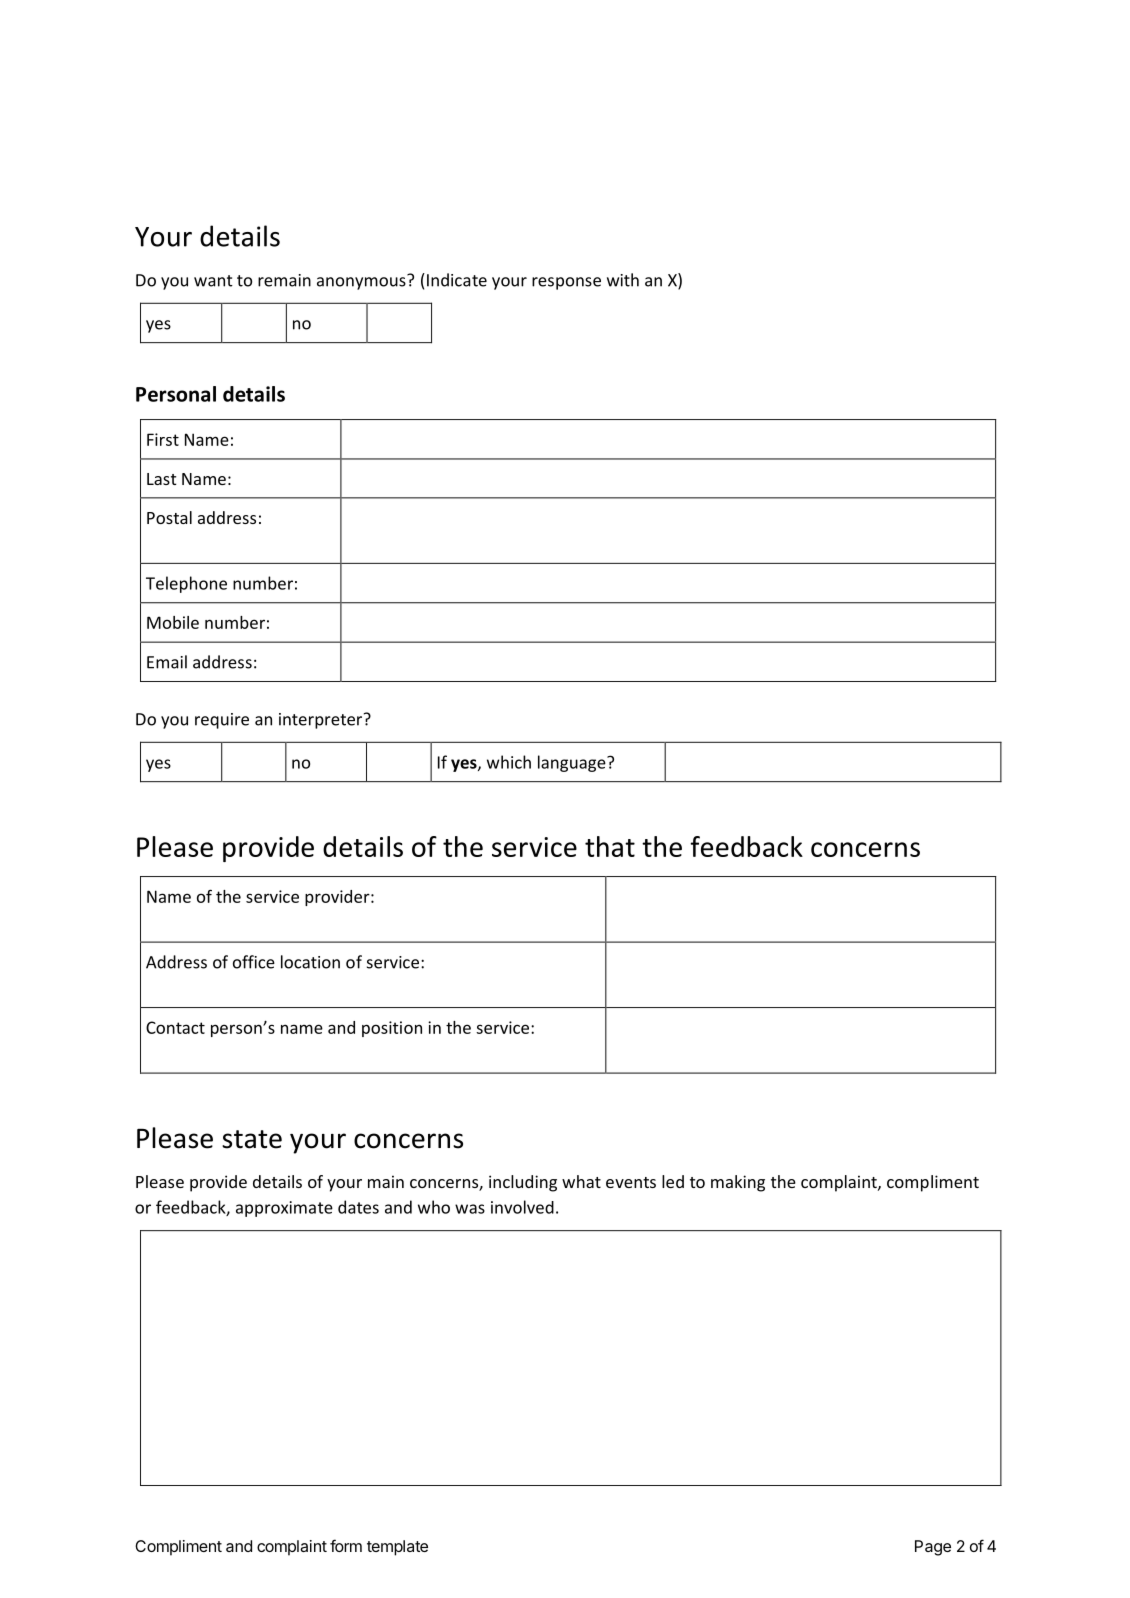 This page has height=1598, width=1130. What do you see at coordinates (397, 1548) in the page?
I see `template` at bounding box center [397, 1548].
